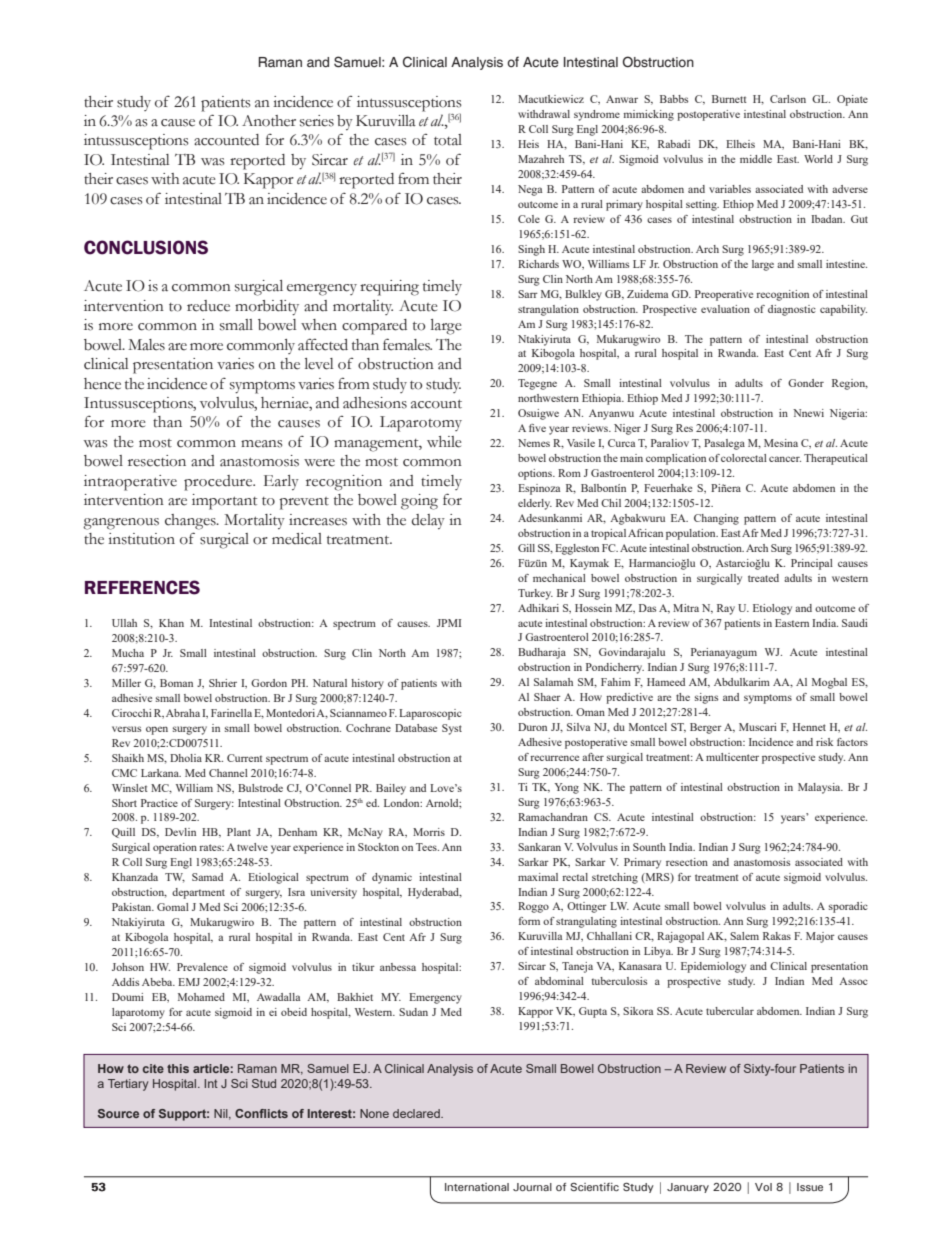  I want to click on Etiology, so click(772, 609).
